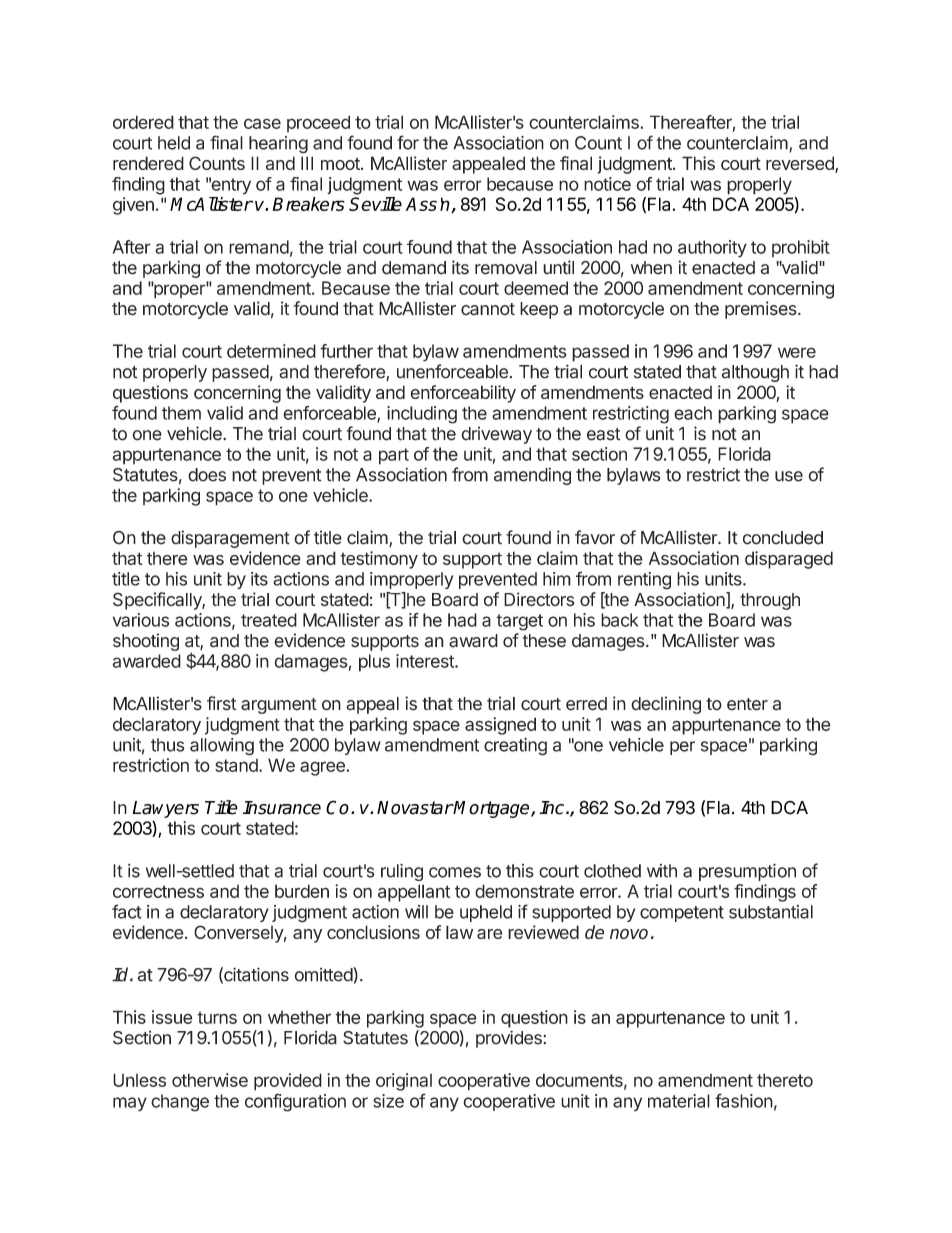 This document has height=1233, width=952. Describe the element at coordinates (801, 164) in the document. I see `reversed` at that location.
